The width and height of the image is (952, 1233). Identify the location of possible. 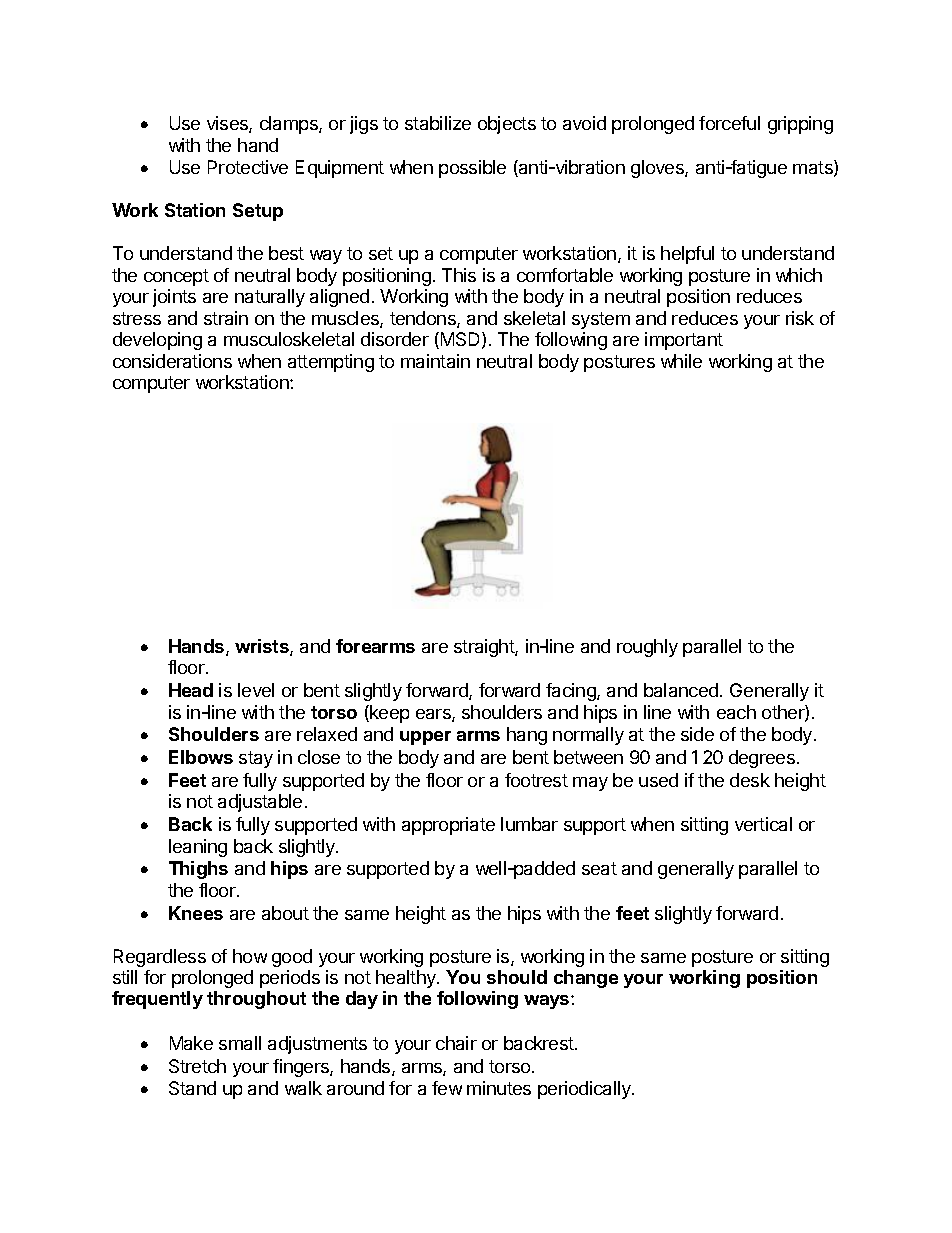
(472, 169).
